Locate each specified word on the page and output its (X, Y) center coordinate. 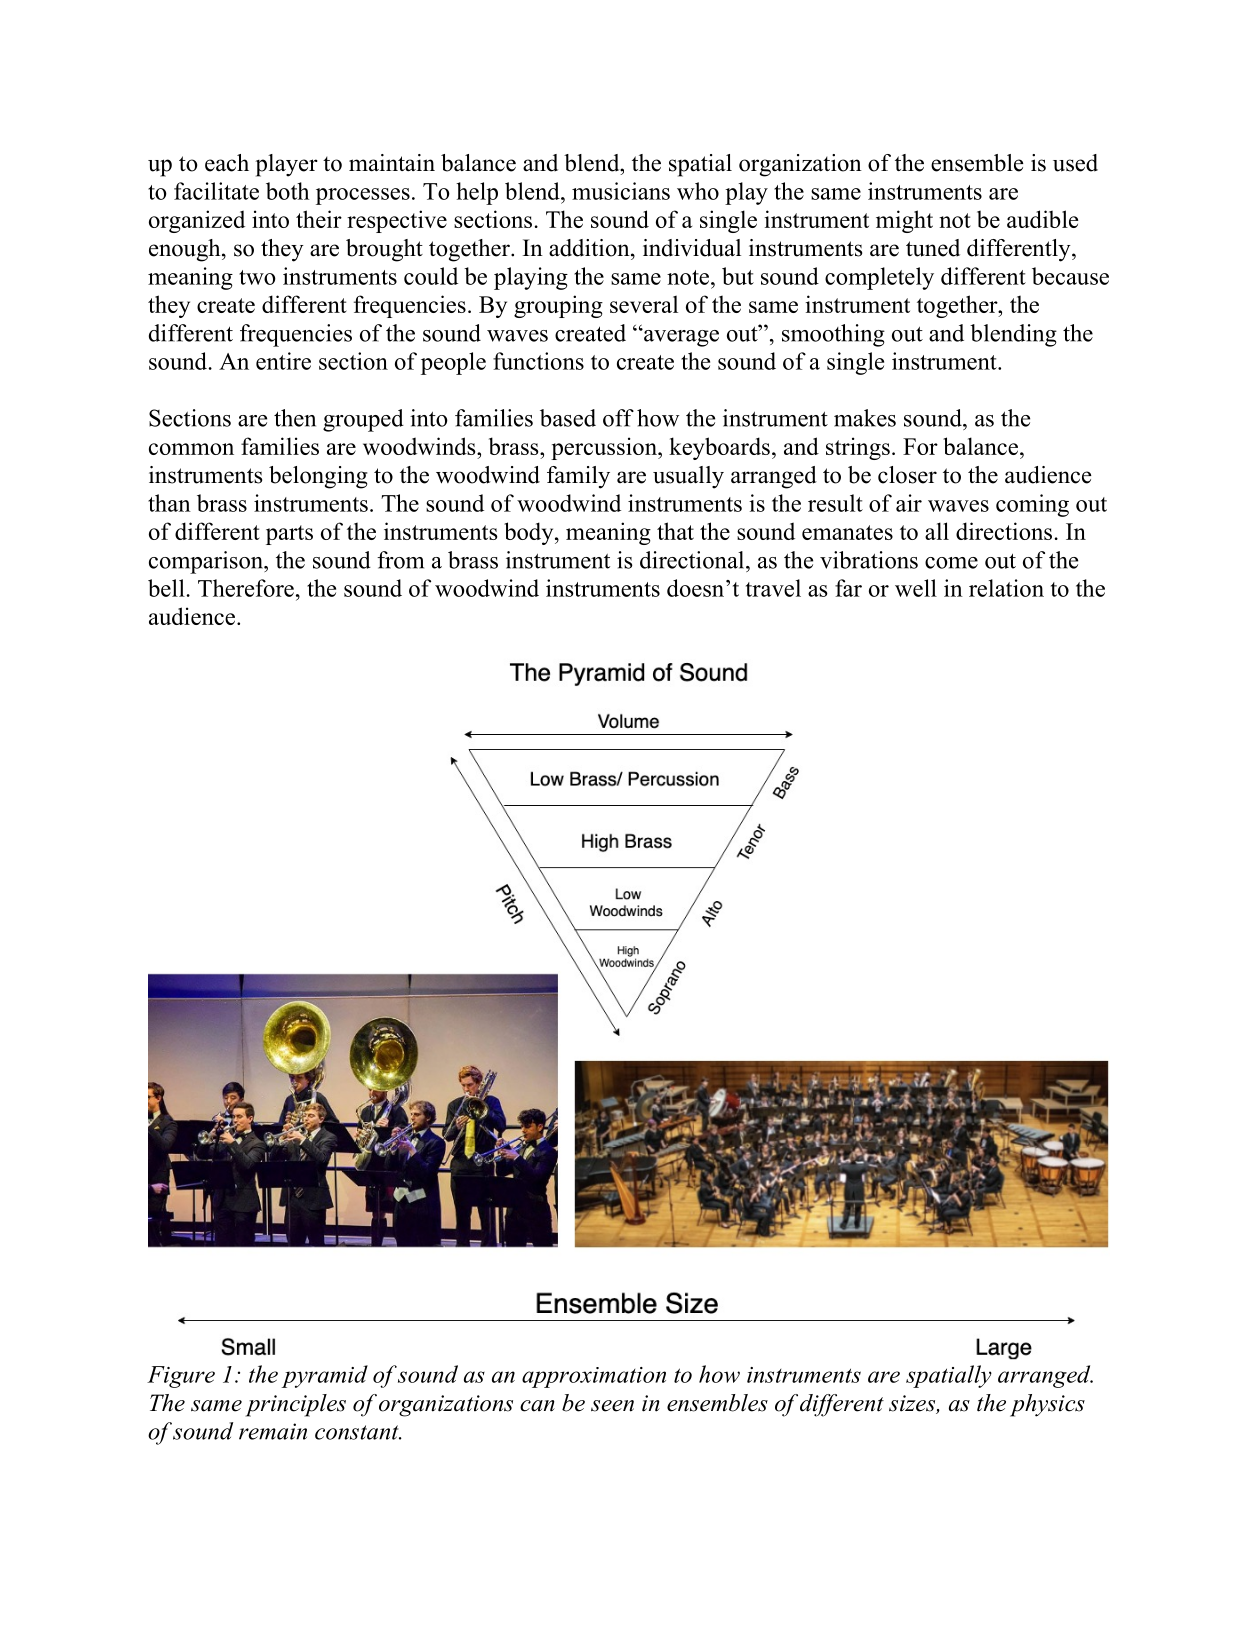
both (287, 191)
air (909, 503)
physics (1047, 1405)
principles (295, 1405)
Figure (181, 1377)
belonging (318, 477)
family (578, 477)
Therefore (246, 588)
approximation (594, 1377)
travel (773, 588)
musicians (621, 191)
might (904, 221)
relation (1006, 588)
